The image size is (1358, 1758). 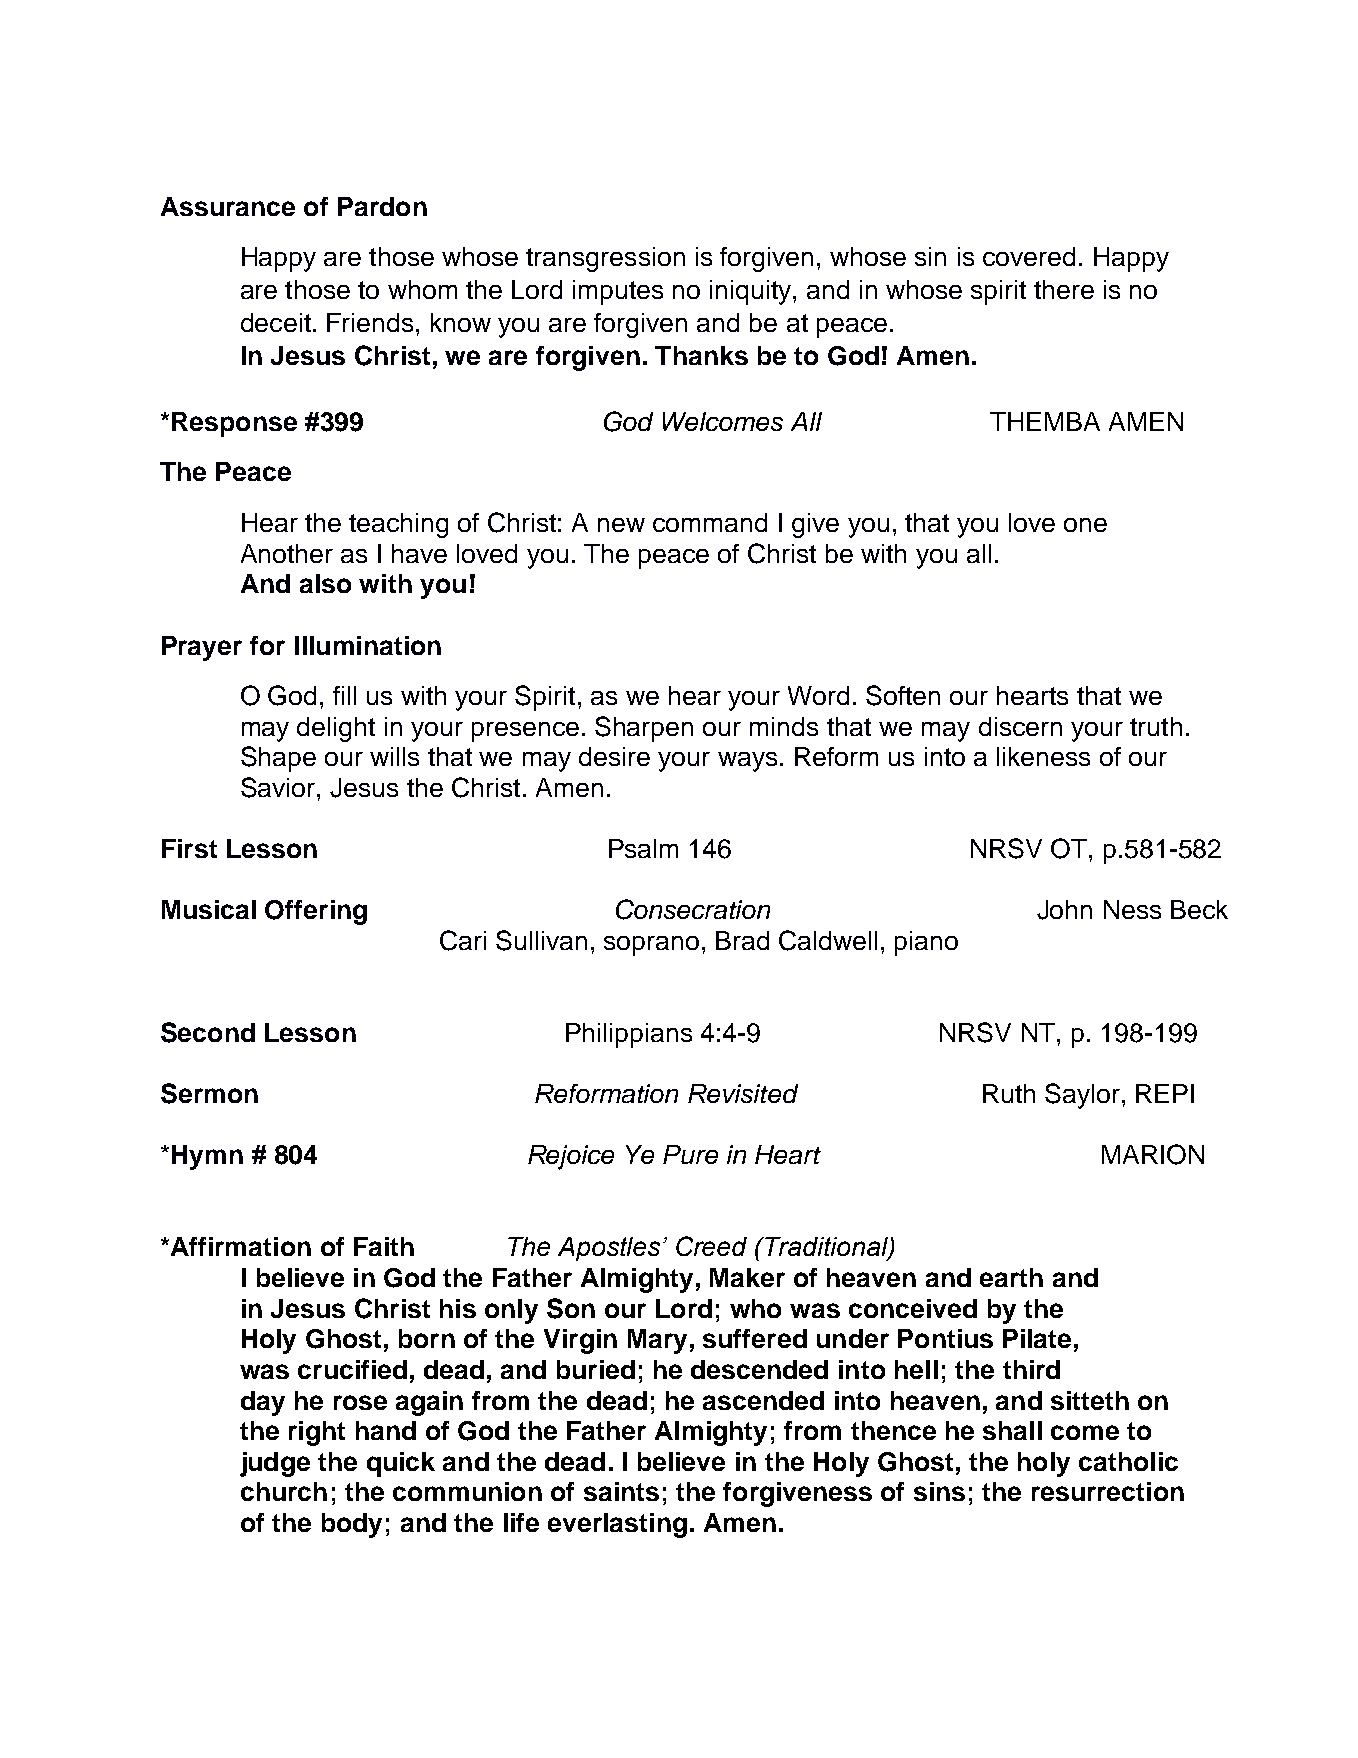 I want to click on Saylor, so click(x=1082, y=1096).
